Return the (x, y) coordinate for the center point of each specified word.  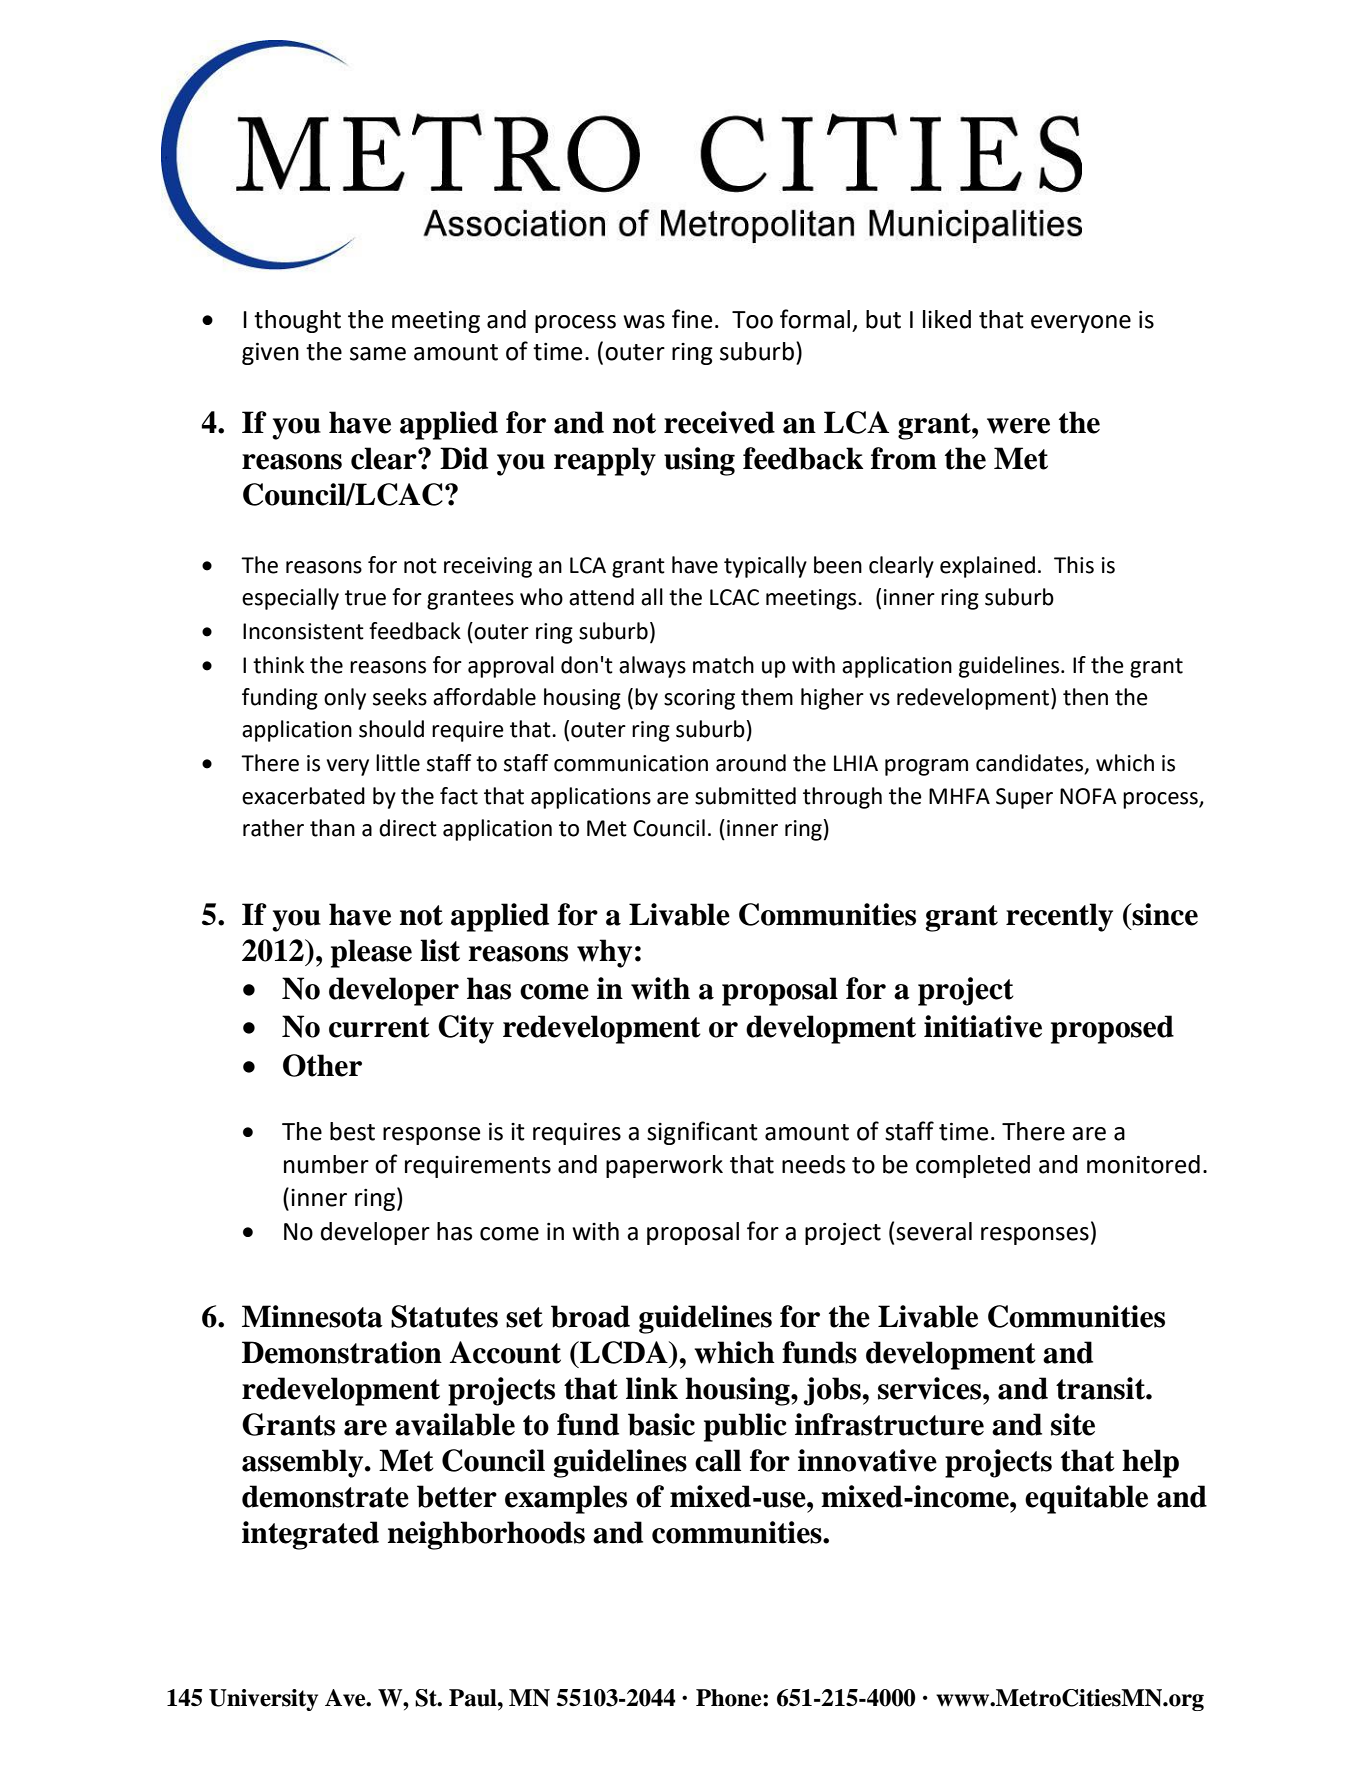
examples (566, 1499)
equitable (1086, 1499)
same (378, 354)
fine (692, 319)
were (1018, 426)
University (263, 1700)
